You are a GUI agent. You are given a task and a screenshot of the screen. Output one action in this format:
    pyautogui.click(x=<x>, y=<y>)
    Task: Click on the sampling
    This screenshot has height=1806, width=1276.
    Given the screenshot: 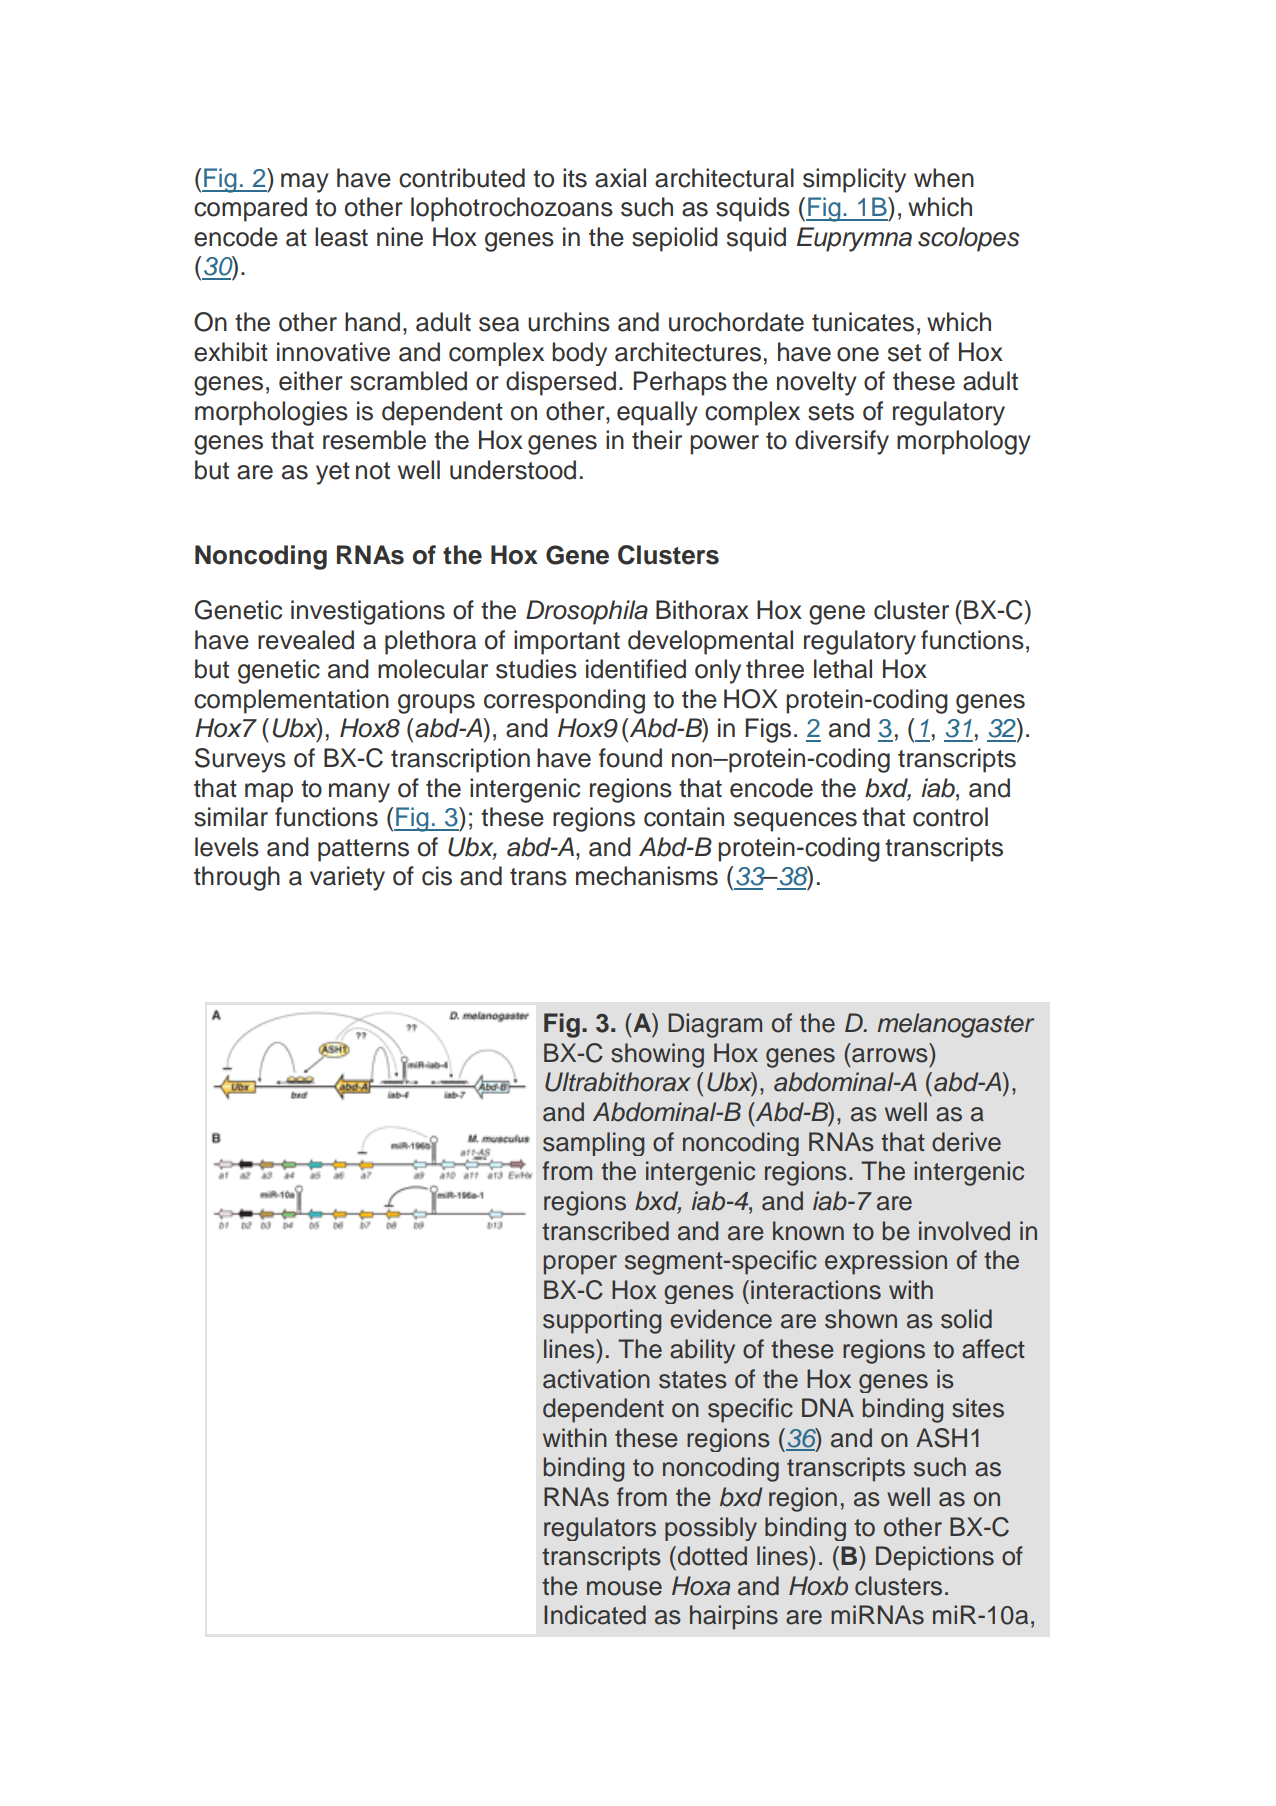 What is the action you would take?
    pyautogui.click(x=593, y=1144)
